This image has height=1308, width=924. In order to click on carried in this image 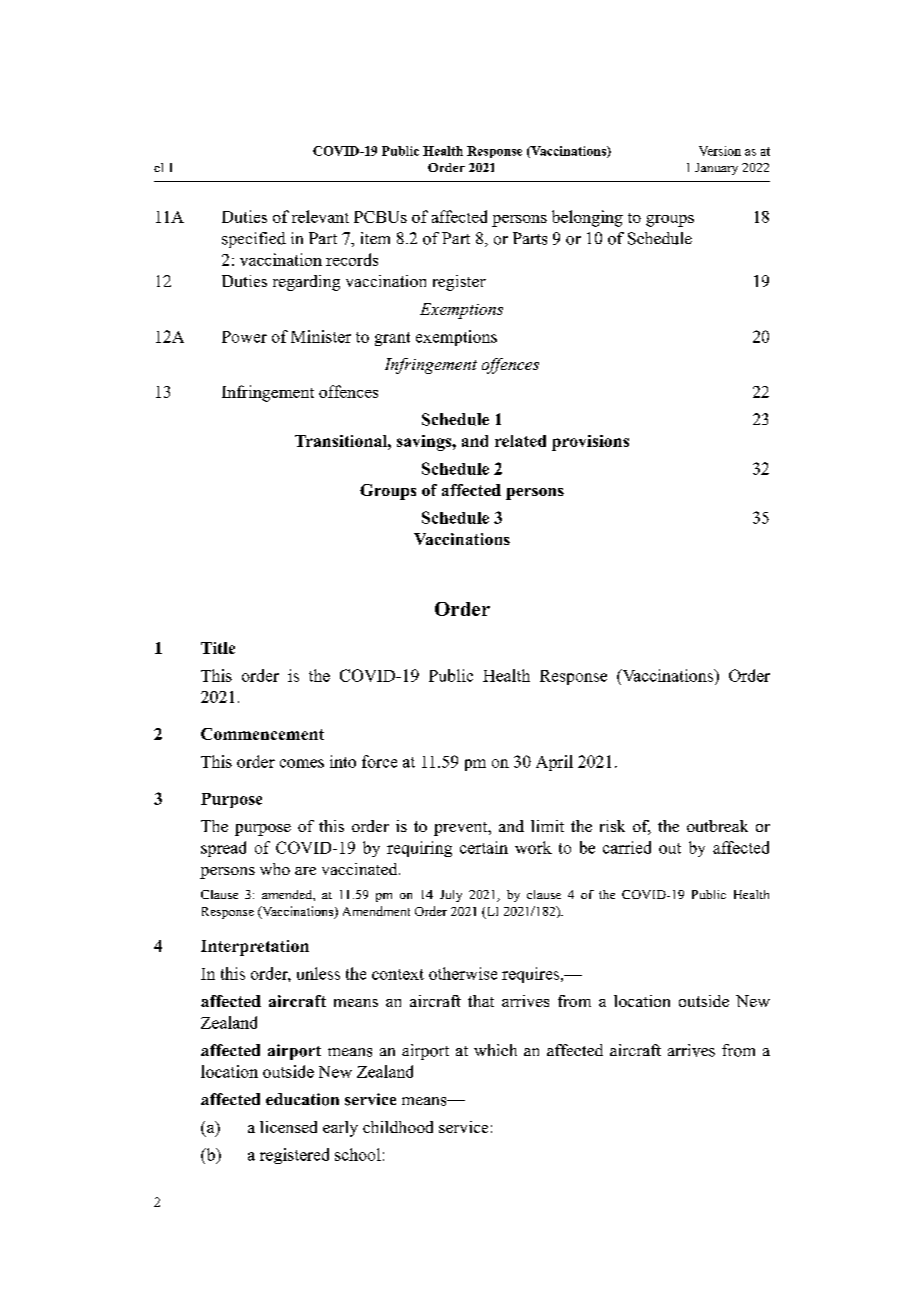, I will do `click(627, 847)`.
